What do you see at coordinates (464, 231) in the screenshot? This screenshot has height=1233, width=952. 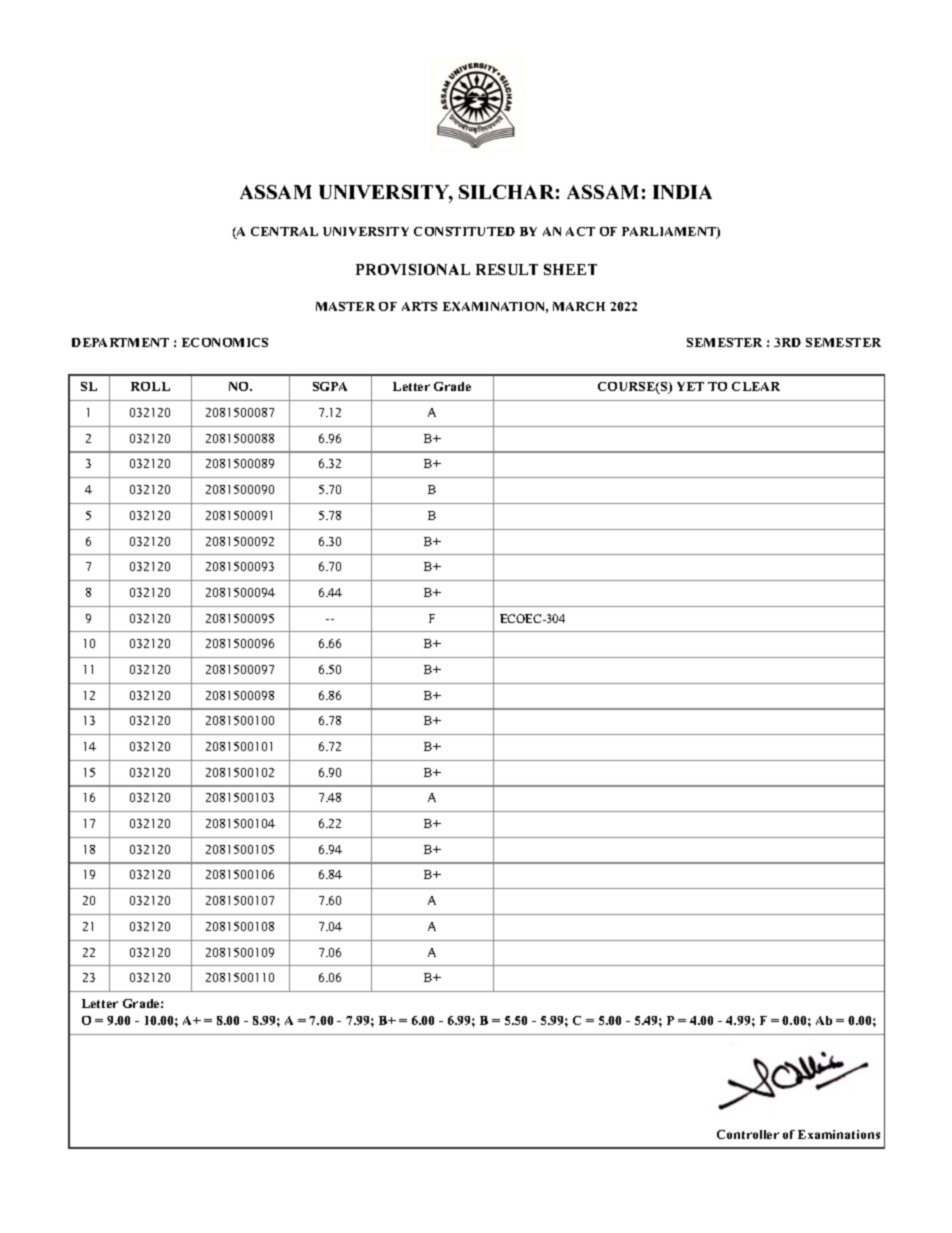 I see `CONSTITUTED` at bounding box center [464, 231].
